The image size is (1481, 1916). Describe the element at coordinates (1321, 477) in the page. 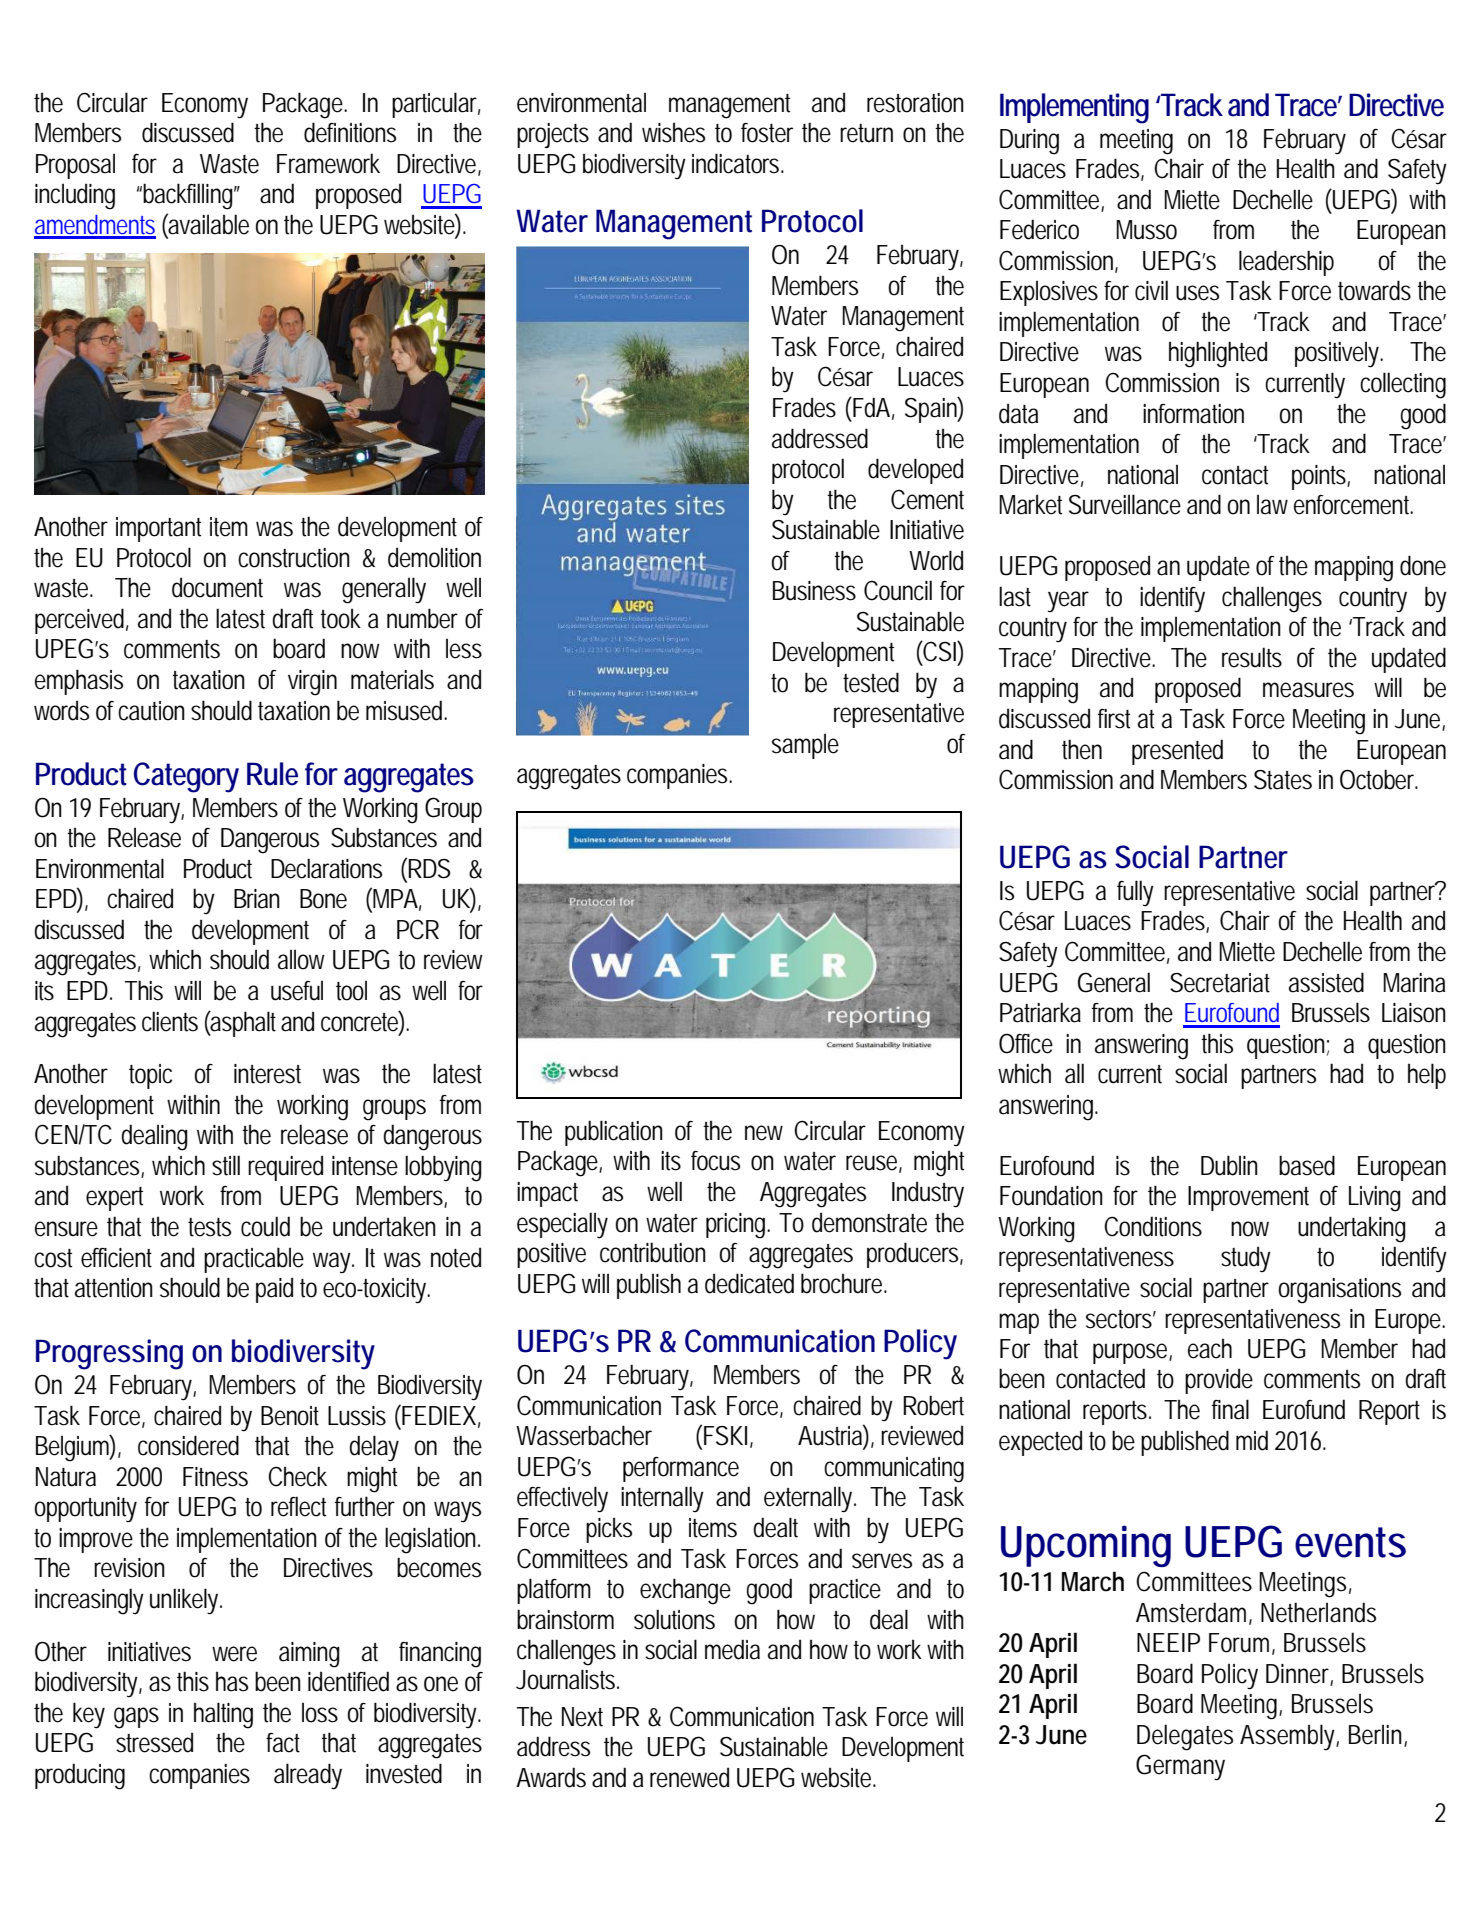

I see `points` at that location.
